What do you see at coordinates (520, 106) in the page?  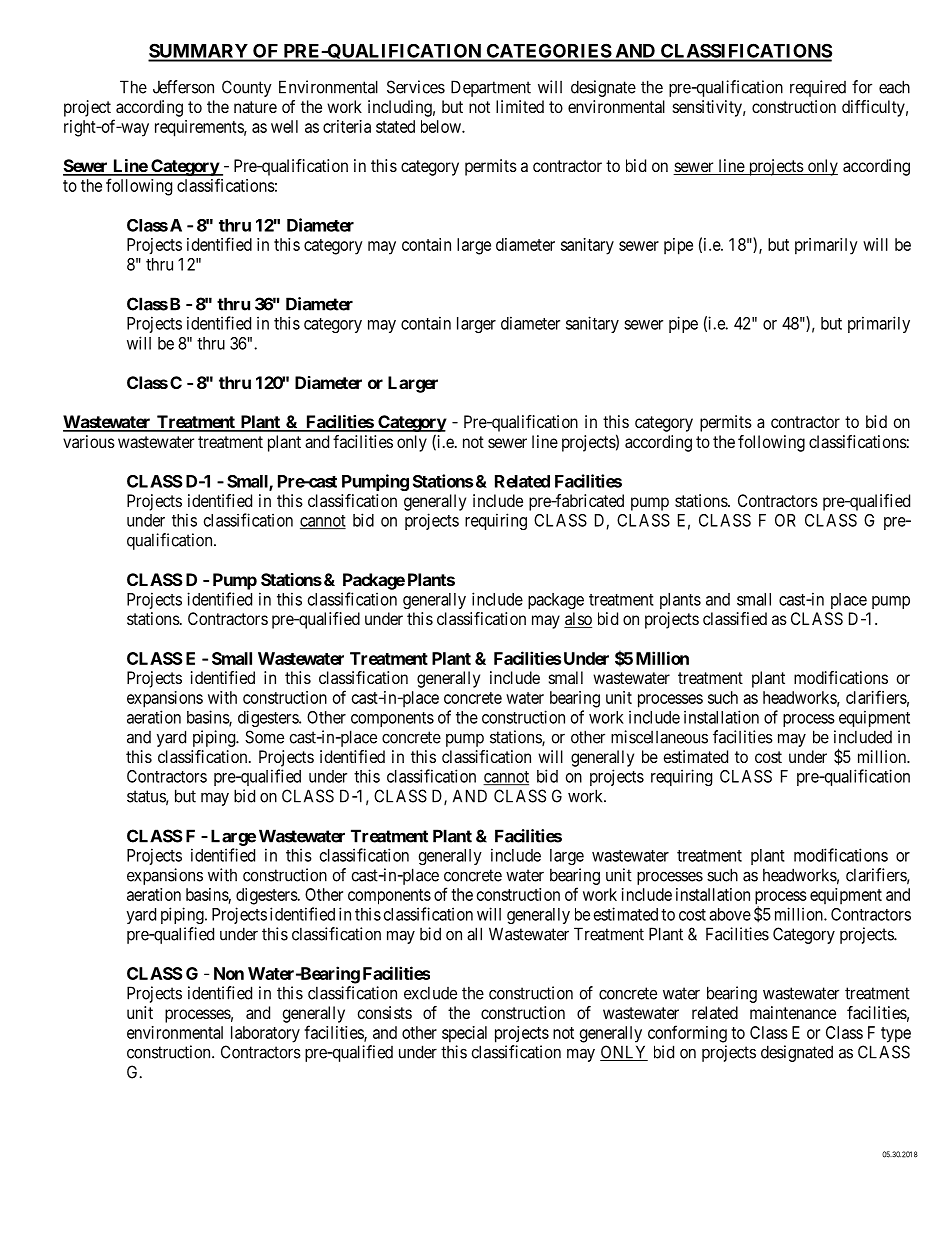 I see `limited` at bounding box center [520, 106].
